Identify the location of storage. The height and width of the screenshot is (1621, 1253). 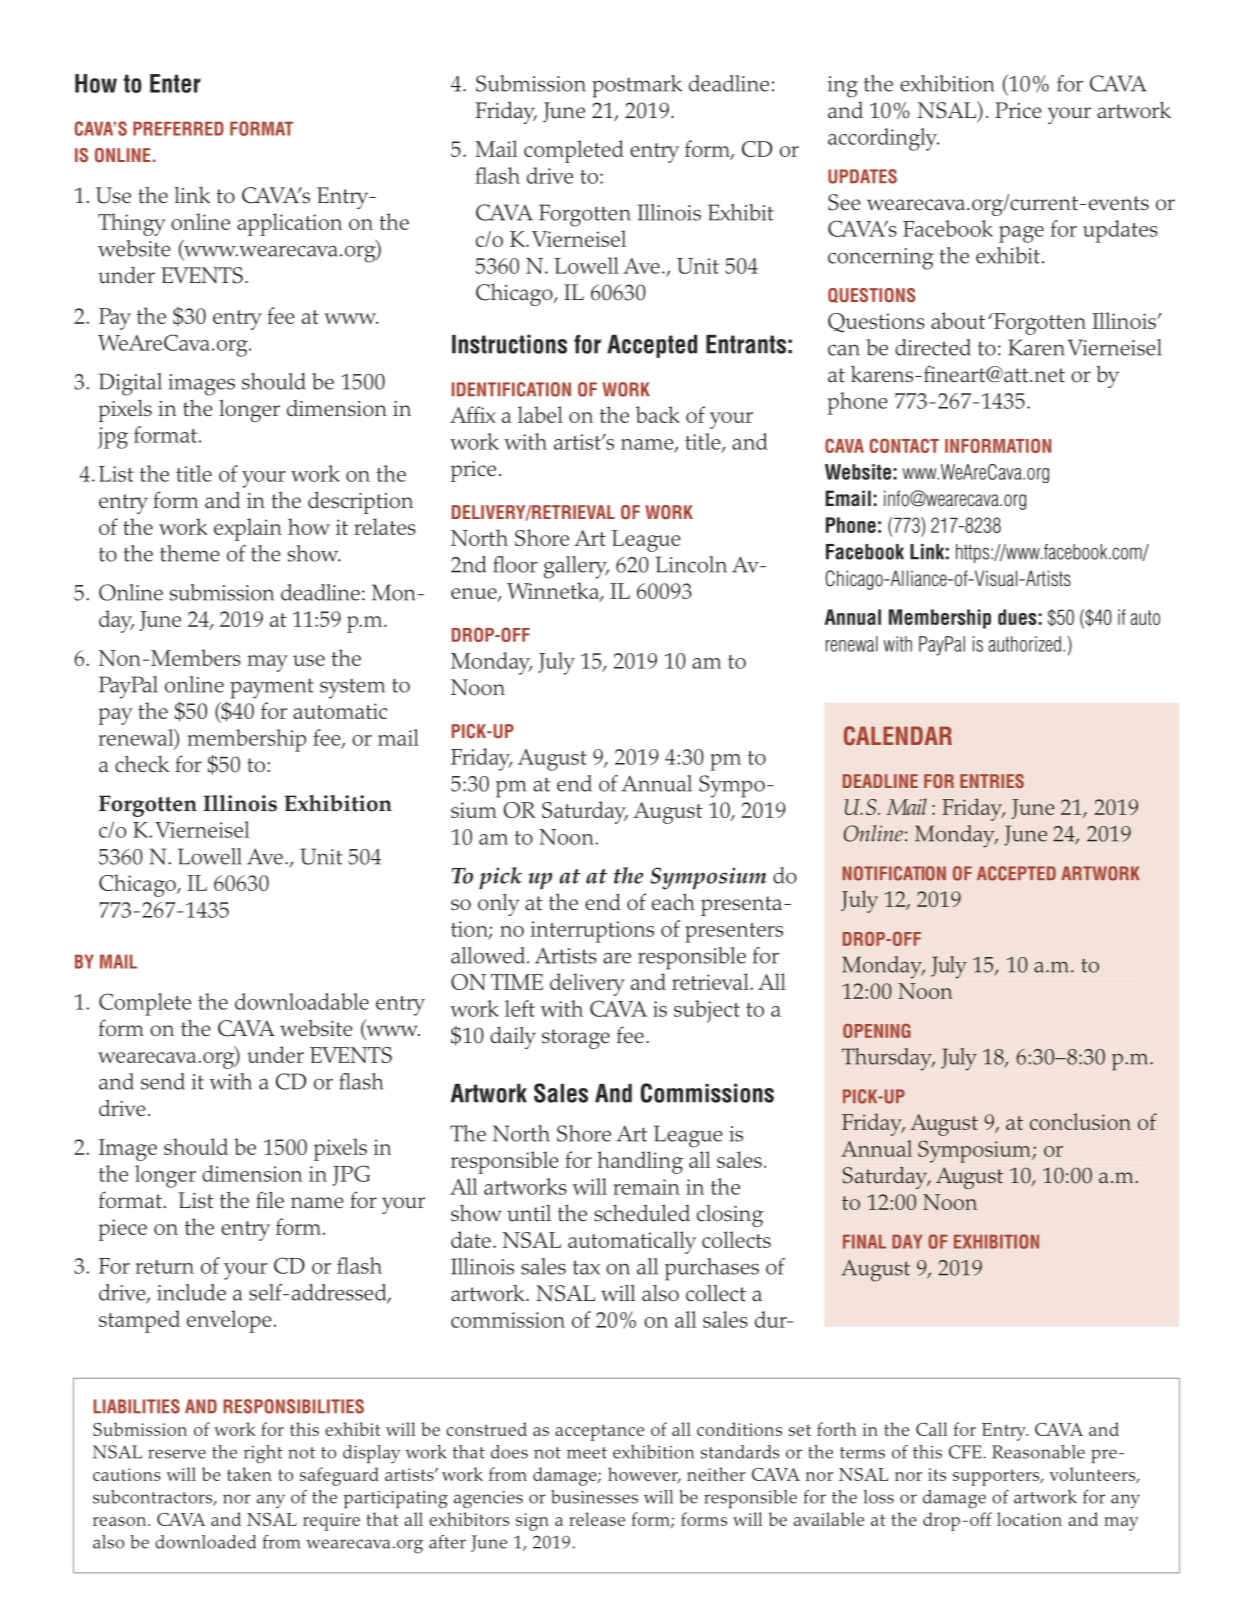
(576, 1039).
